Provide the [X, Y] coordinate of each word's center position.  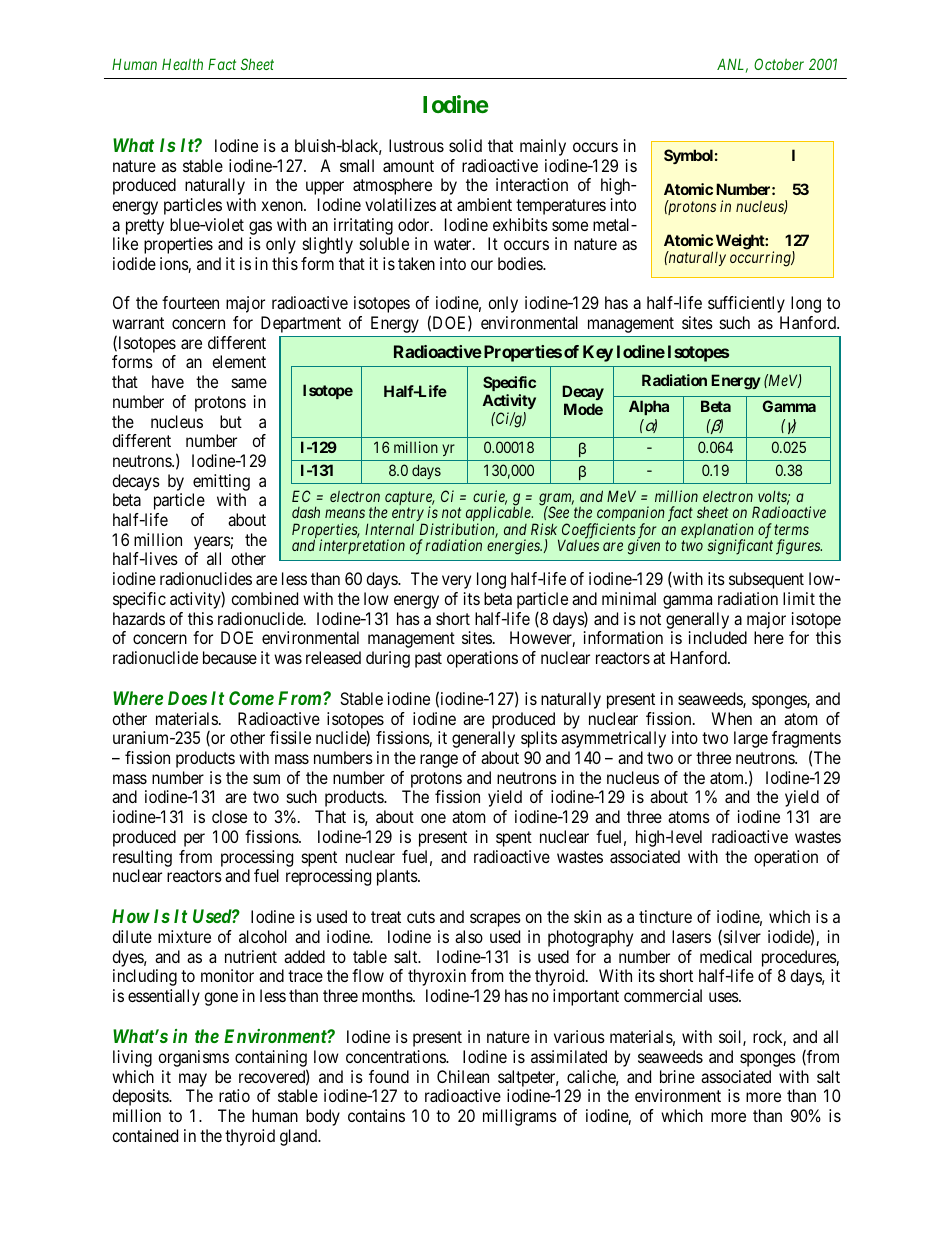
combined [264, 598]
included [718, 637]
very [456, 582]
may [193, 1080]
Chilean [463, 1076]
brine [677, 1076]
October [779, 64]
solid [465, 145]
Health [182, 64]
